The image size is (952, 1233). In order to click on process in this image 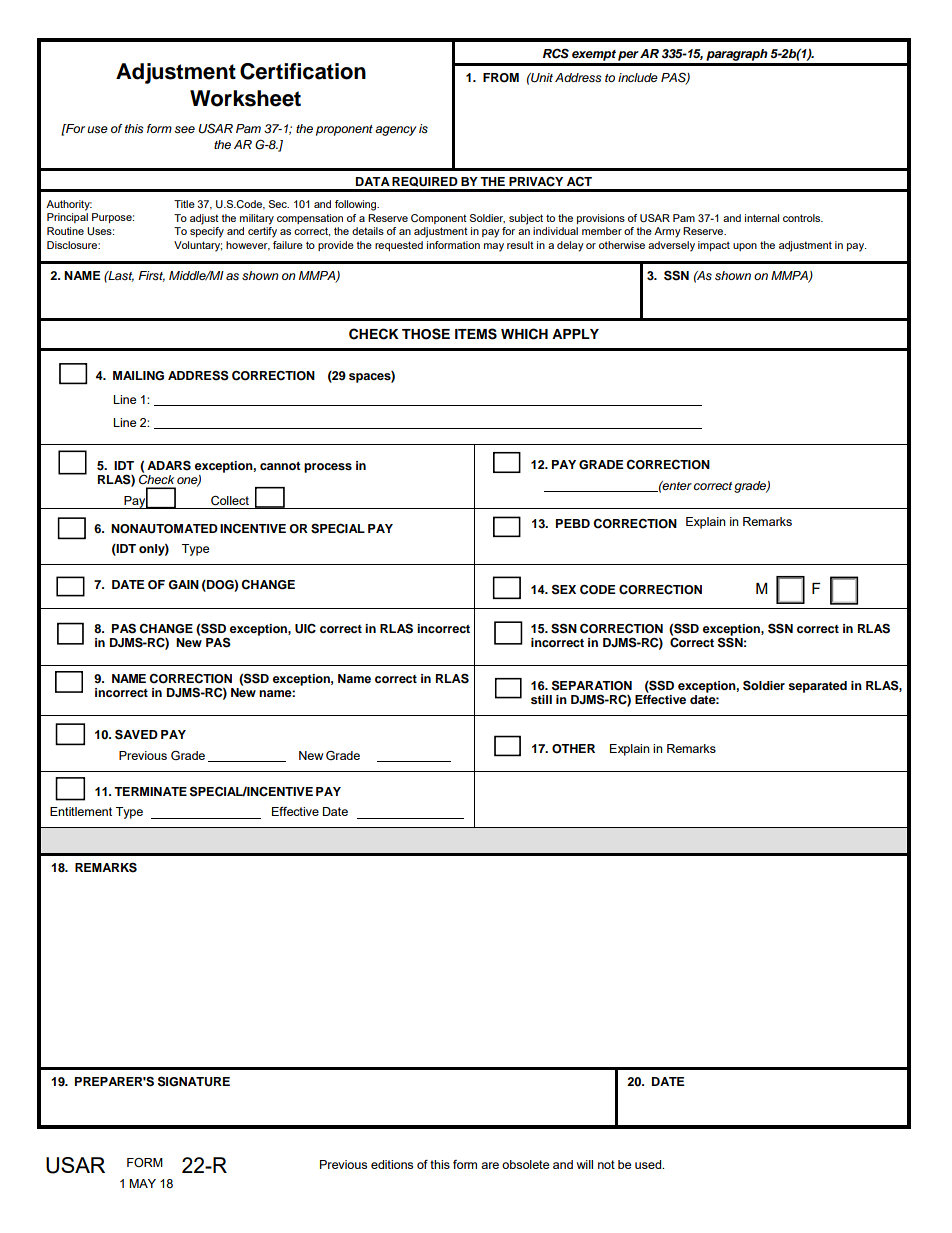, I will do `click(328, 468)`.
